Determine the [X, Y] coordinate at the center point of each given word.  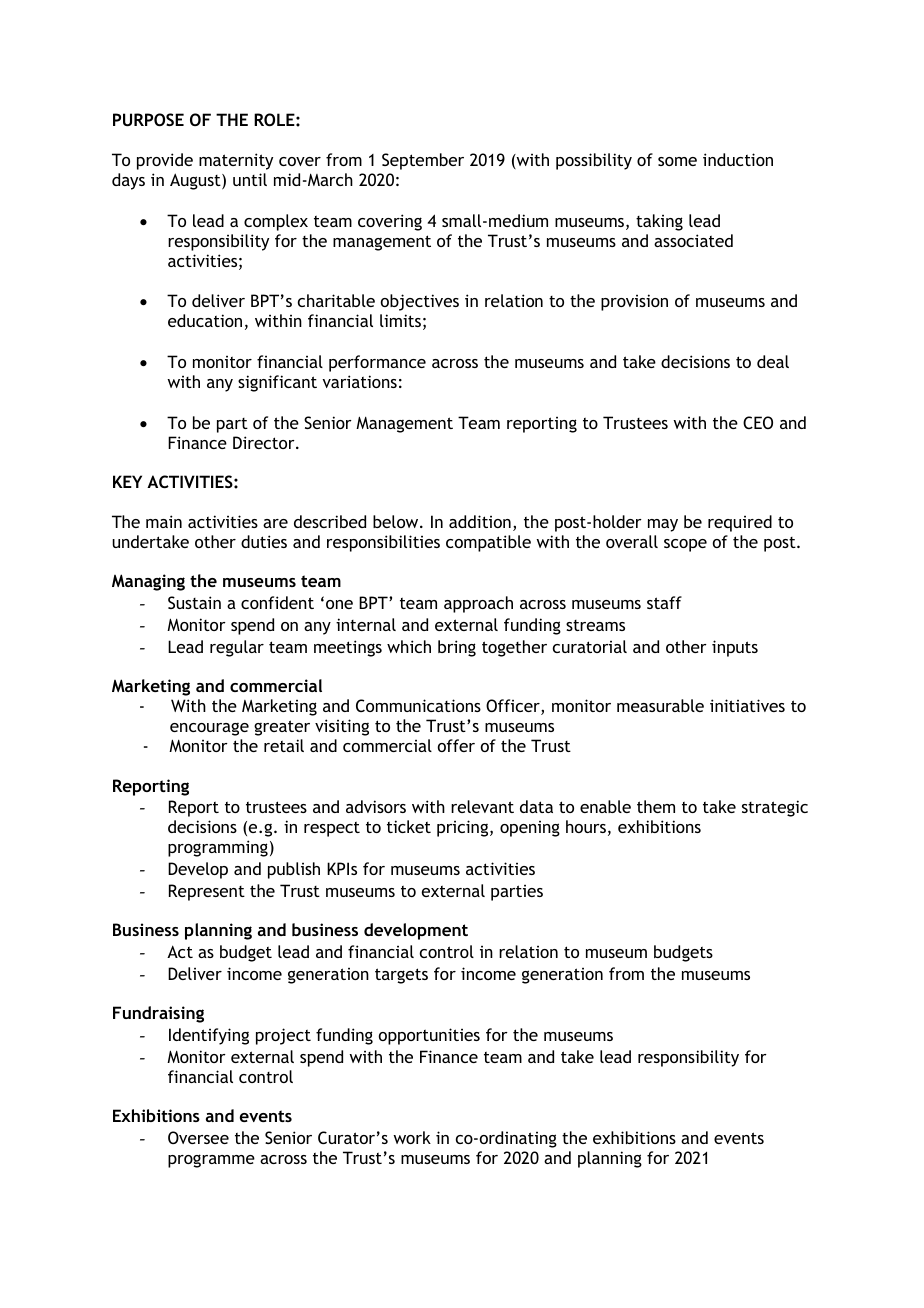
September [423, 161]
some [677, 161]
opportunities [429, 1036]
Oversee [198, 1137]
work [412, 1137]
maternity [236, 161]
